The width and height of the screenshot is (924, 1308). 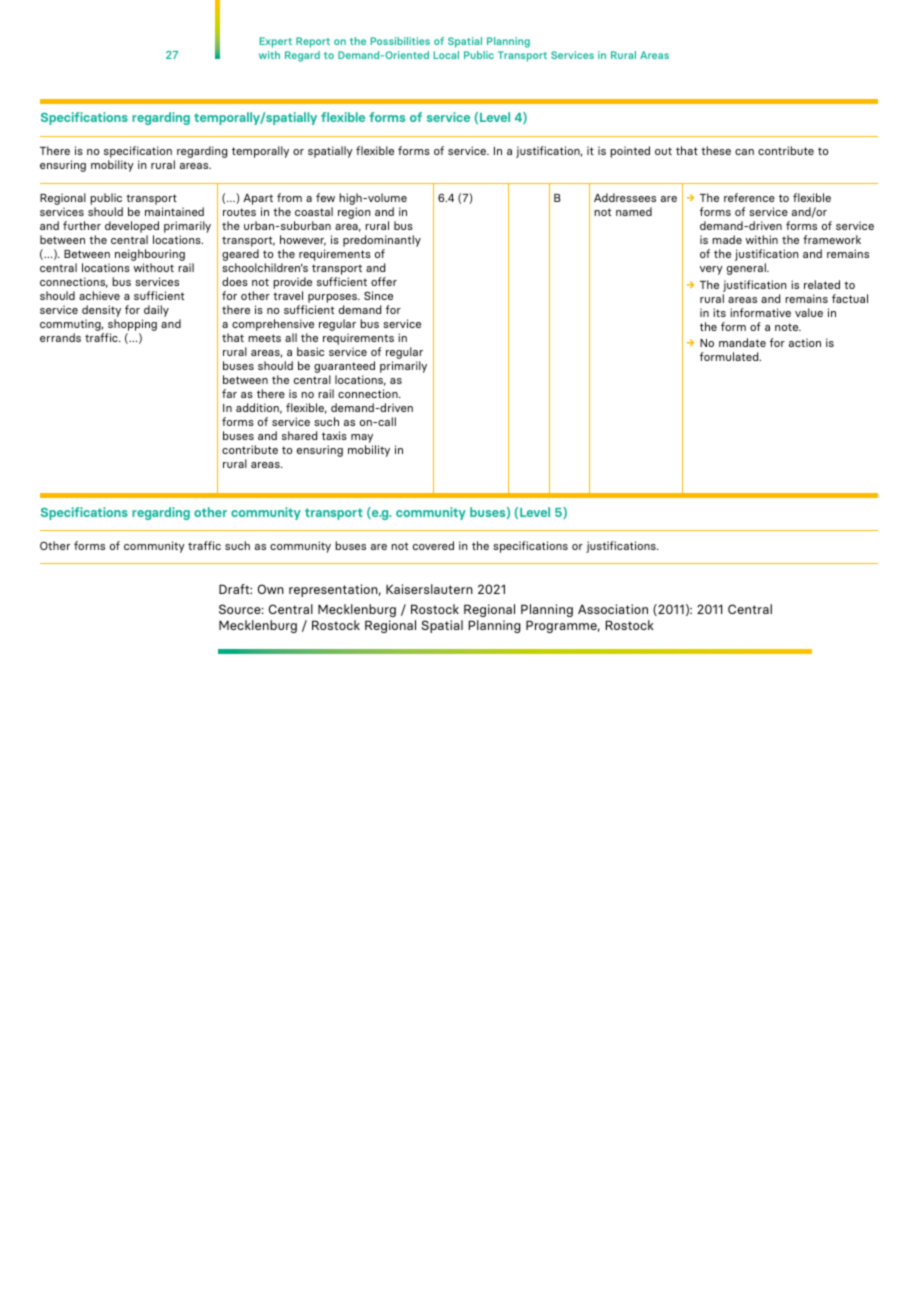 I want to click on Since, so click(x=378, y=295).
